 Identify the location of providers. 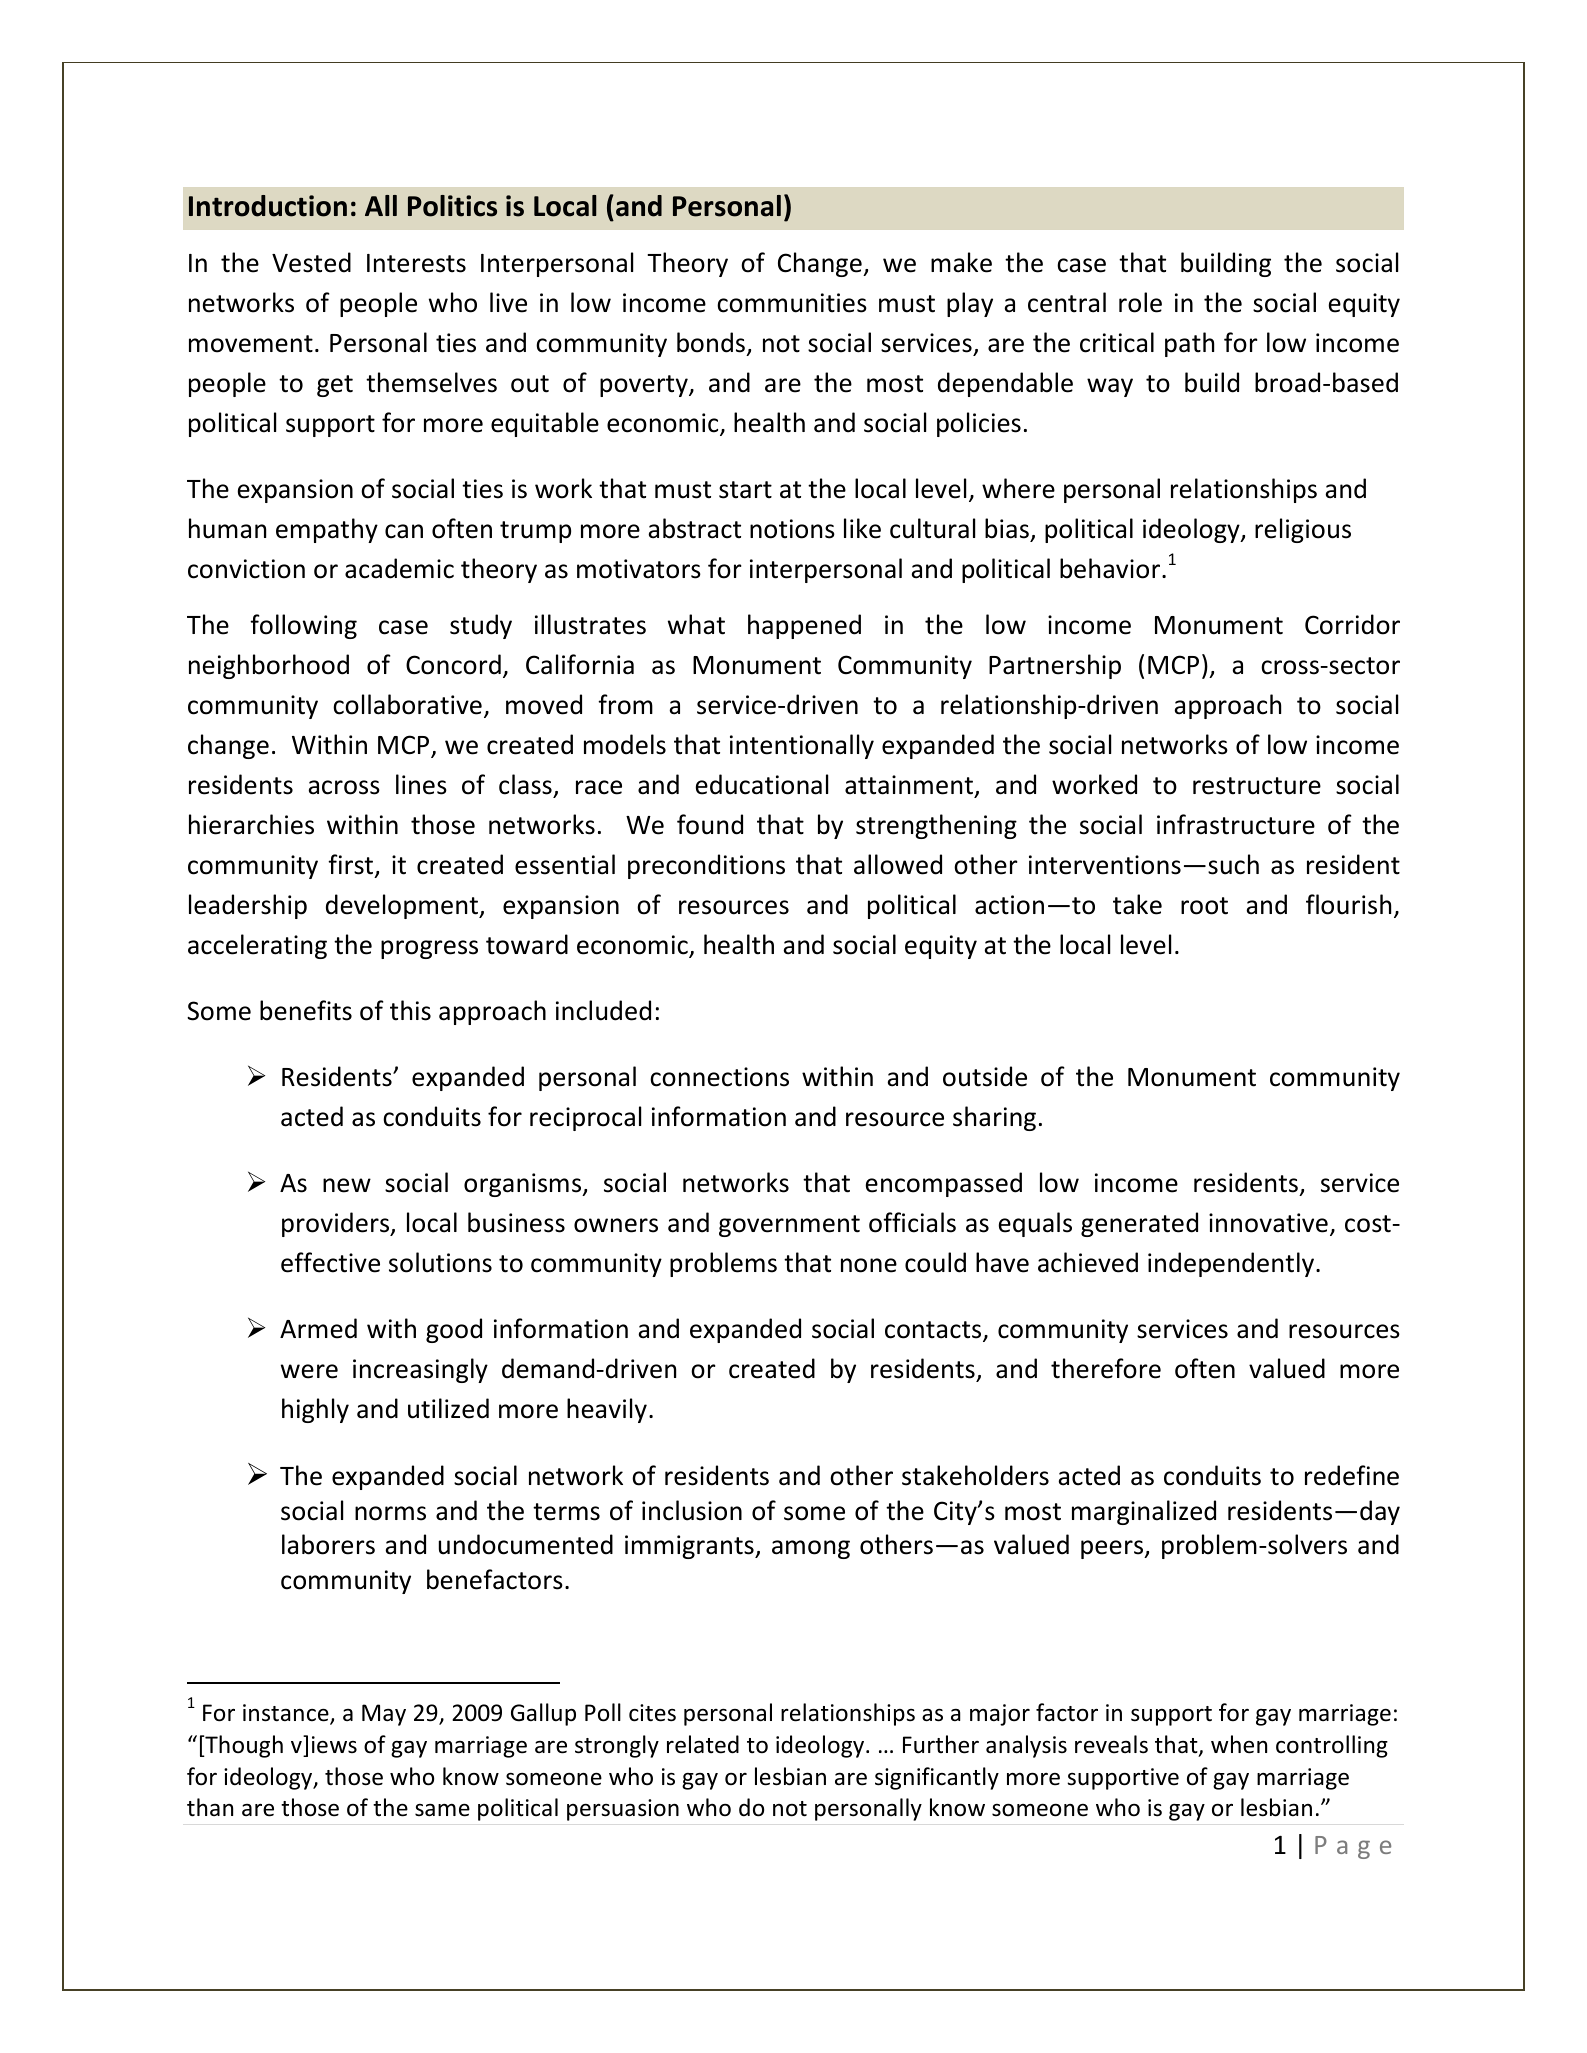
(337, 1224).
